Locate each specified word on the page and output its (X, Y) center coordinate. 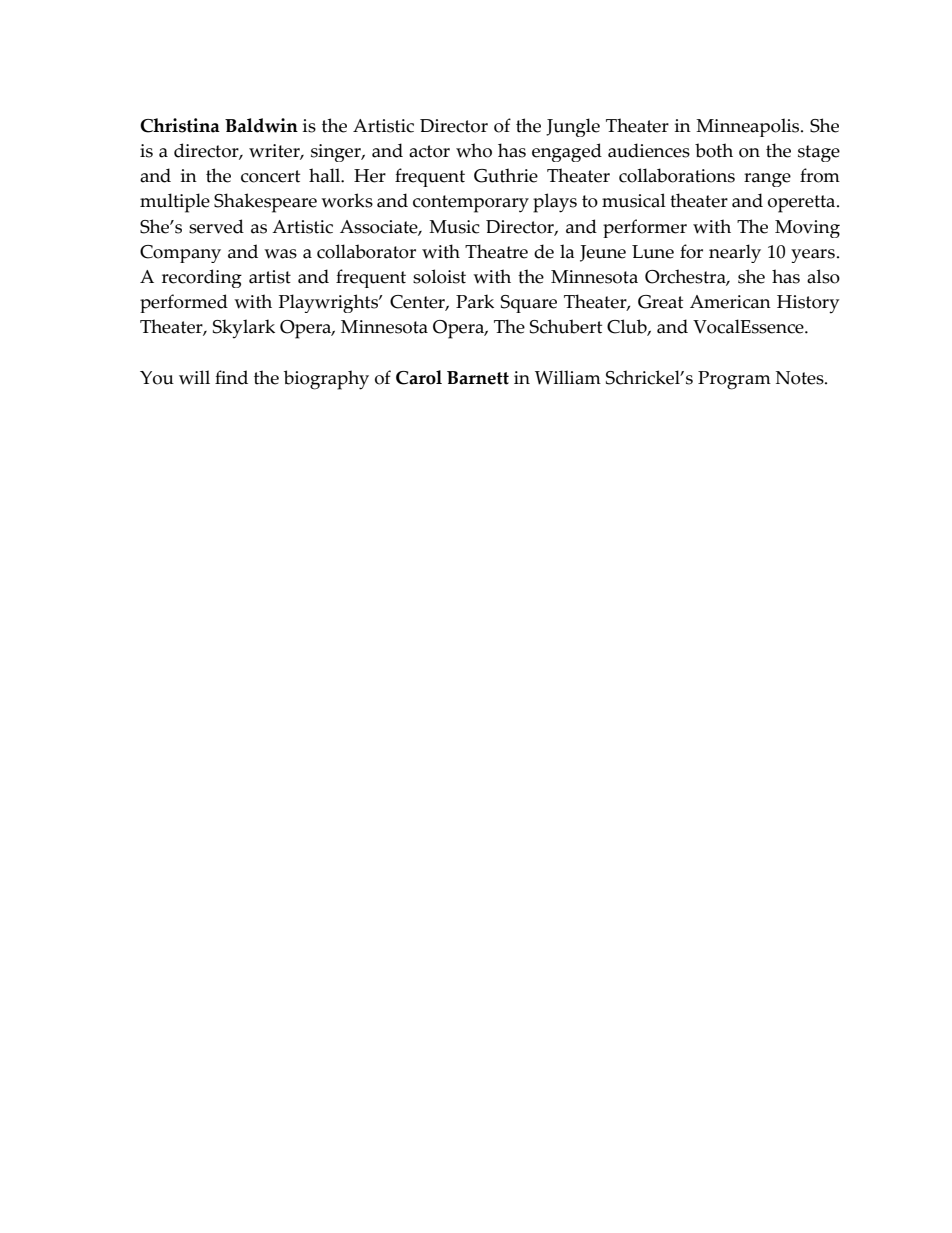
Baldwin (261, 125)
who (474, 150)
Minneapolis (749, 127)
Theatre (496, 251)
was (280, 254)
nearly (735, 253)
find (231, 377)
